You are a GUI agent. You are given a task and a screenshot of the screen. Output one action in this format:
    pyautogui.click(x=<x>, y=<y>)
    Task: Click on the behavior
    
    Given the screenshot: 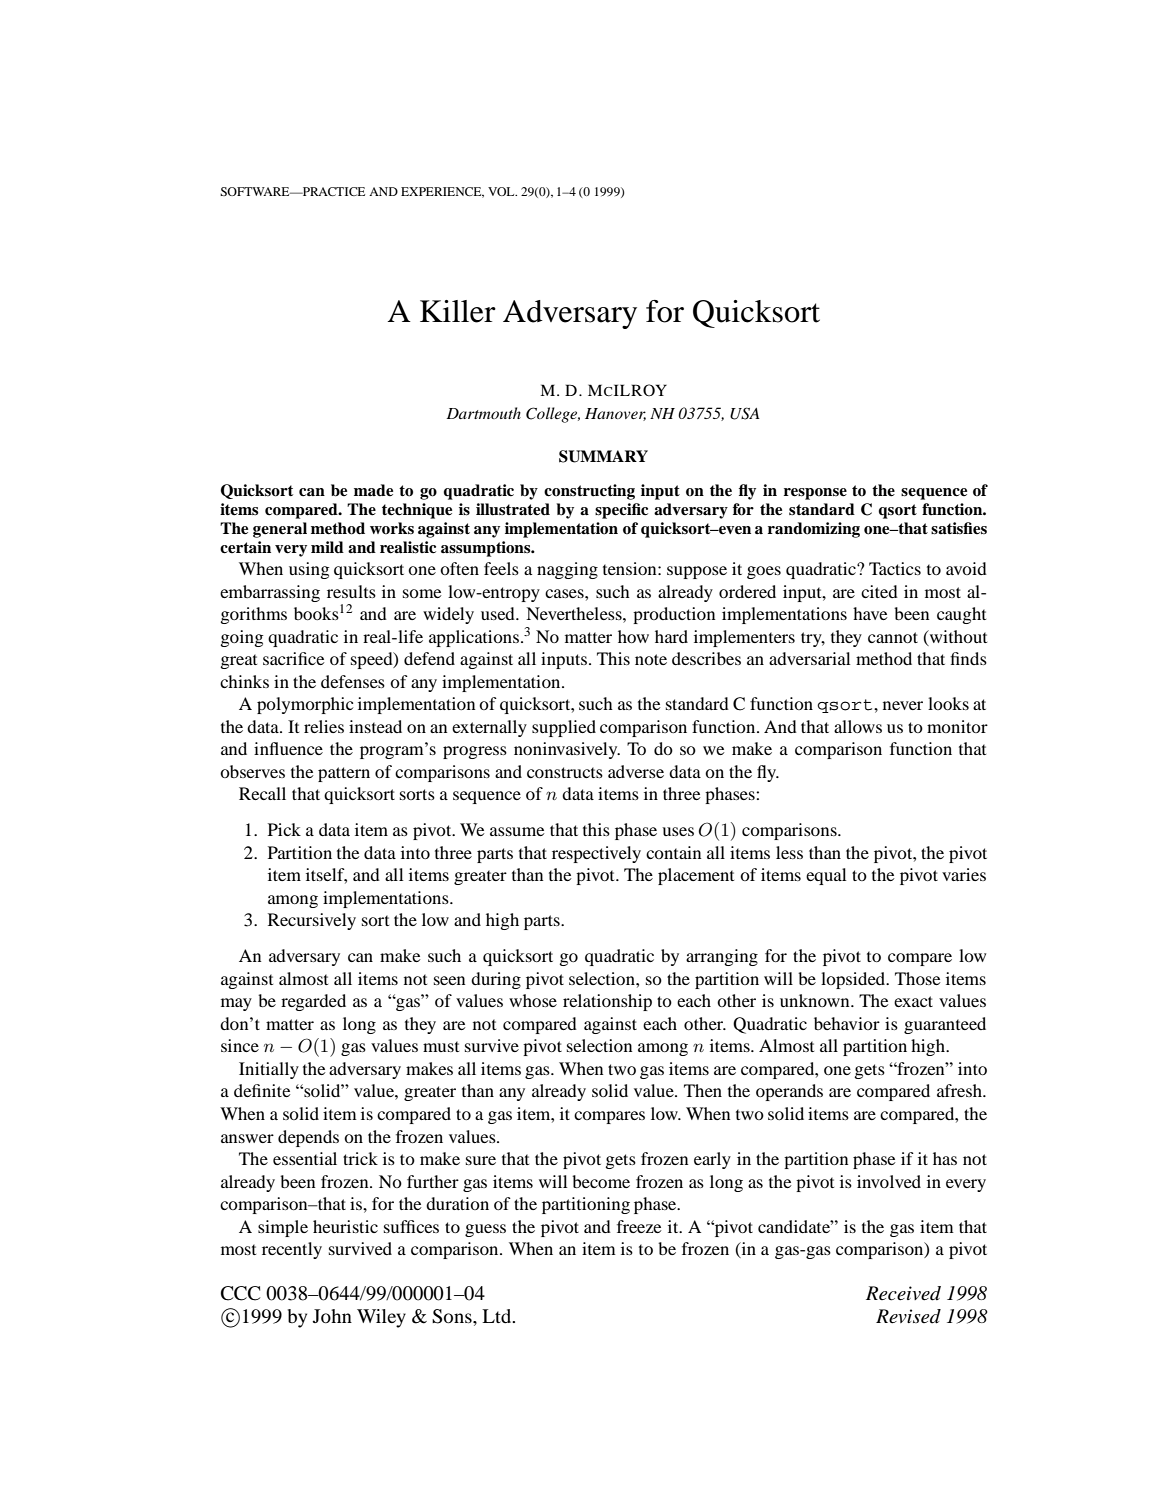 What is the action you would take?
    pyautogui.click(x=847, y=1023)
